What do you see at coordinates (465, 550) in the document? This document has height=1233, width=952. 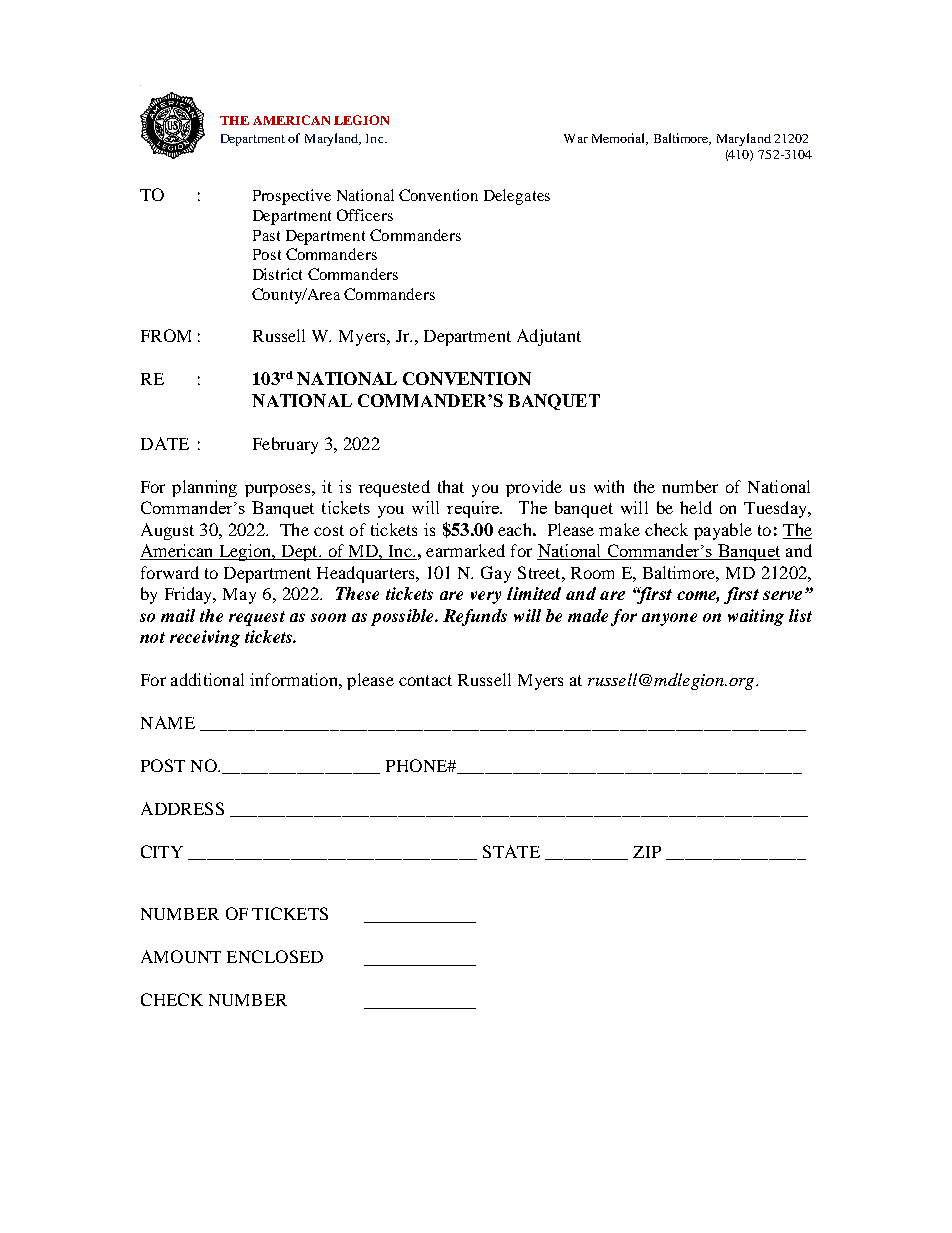 I see `earmarked` at bounding box center [465, 550].
